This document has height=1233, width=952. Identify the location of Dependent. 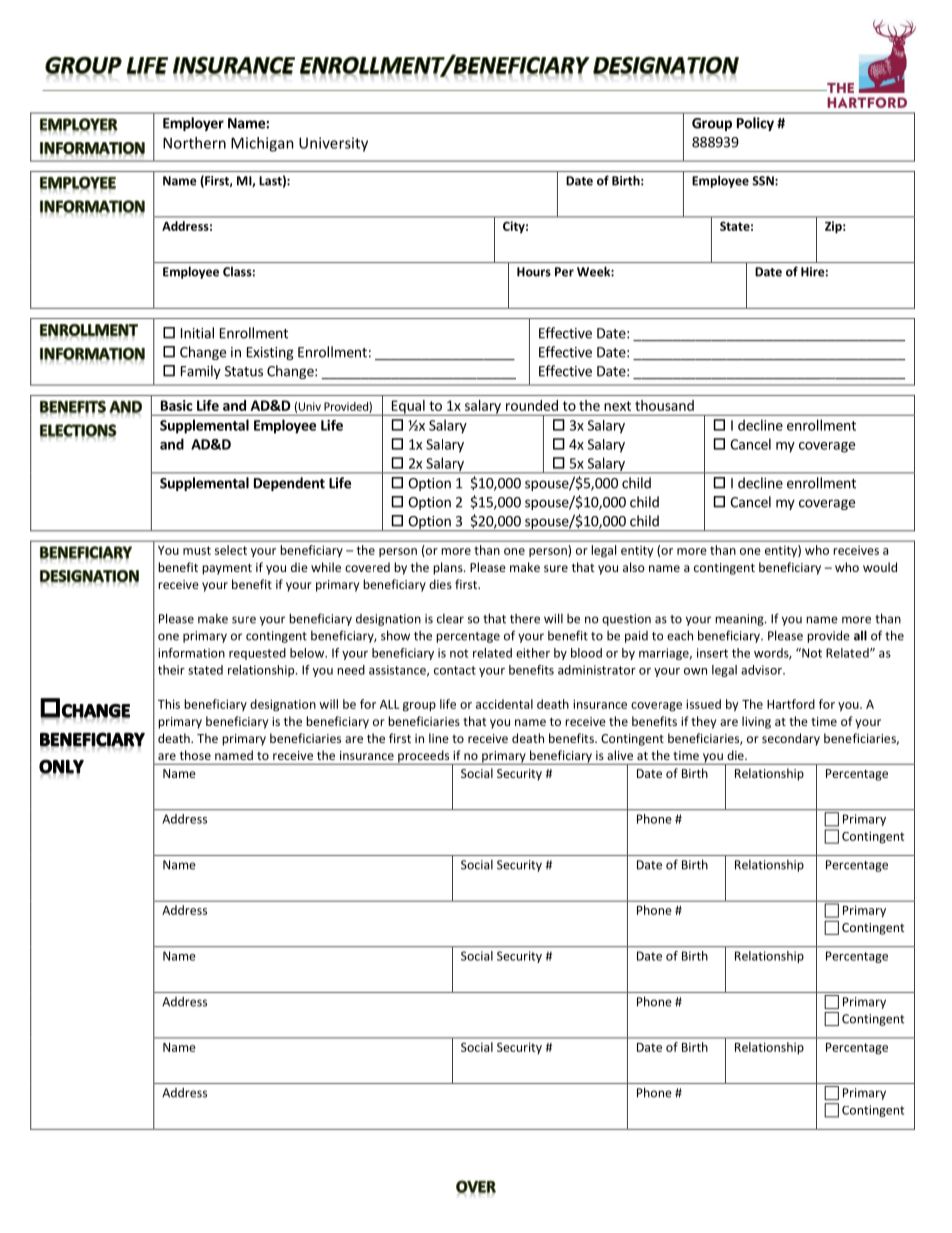
(289, 484).
